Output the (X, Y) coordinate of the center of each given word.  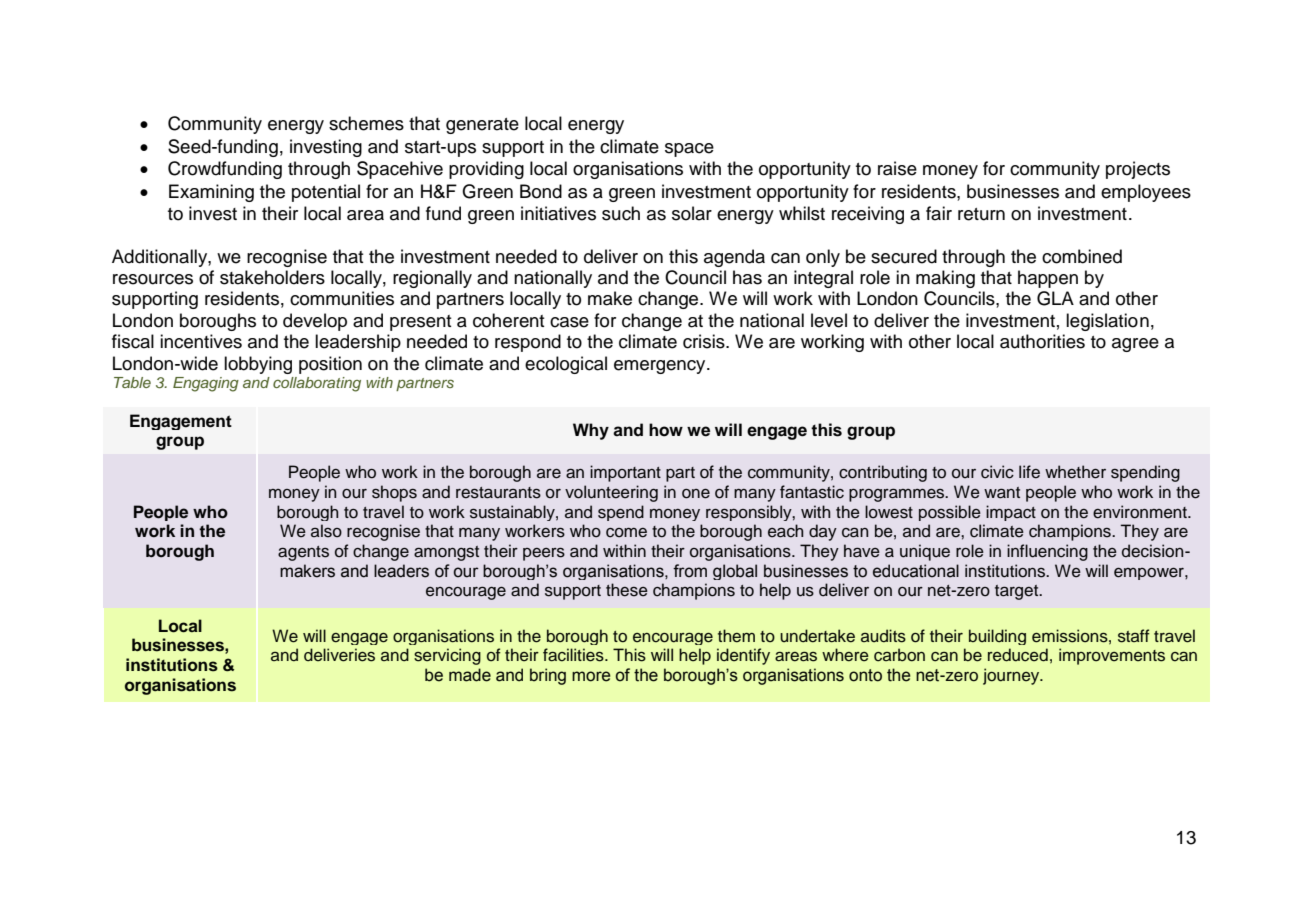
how (666, 430)
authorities (1042, 341)
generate (482, 126)
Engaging (206, 384)
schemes (366, 123)
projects (1138, 170)
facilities (574, 655)
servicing (447, 656)
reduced (1018, 655)
